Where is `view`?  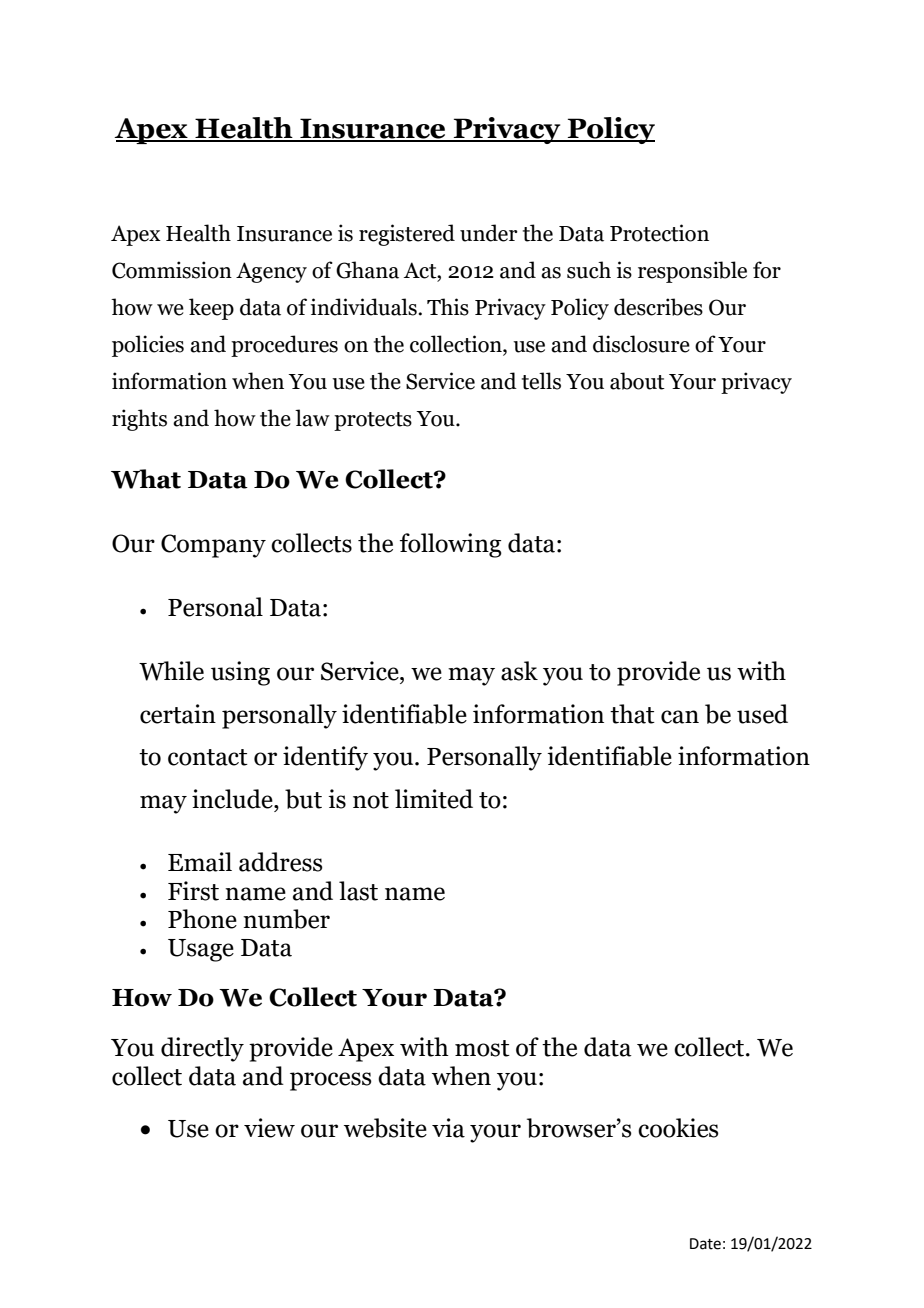
view is located at coordinates (269, 1128).
